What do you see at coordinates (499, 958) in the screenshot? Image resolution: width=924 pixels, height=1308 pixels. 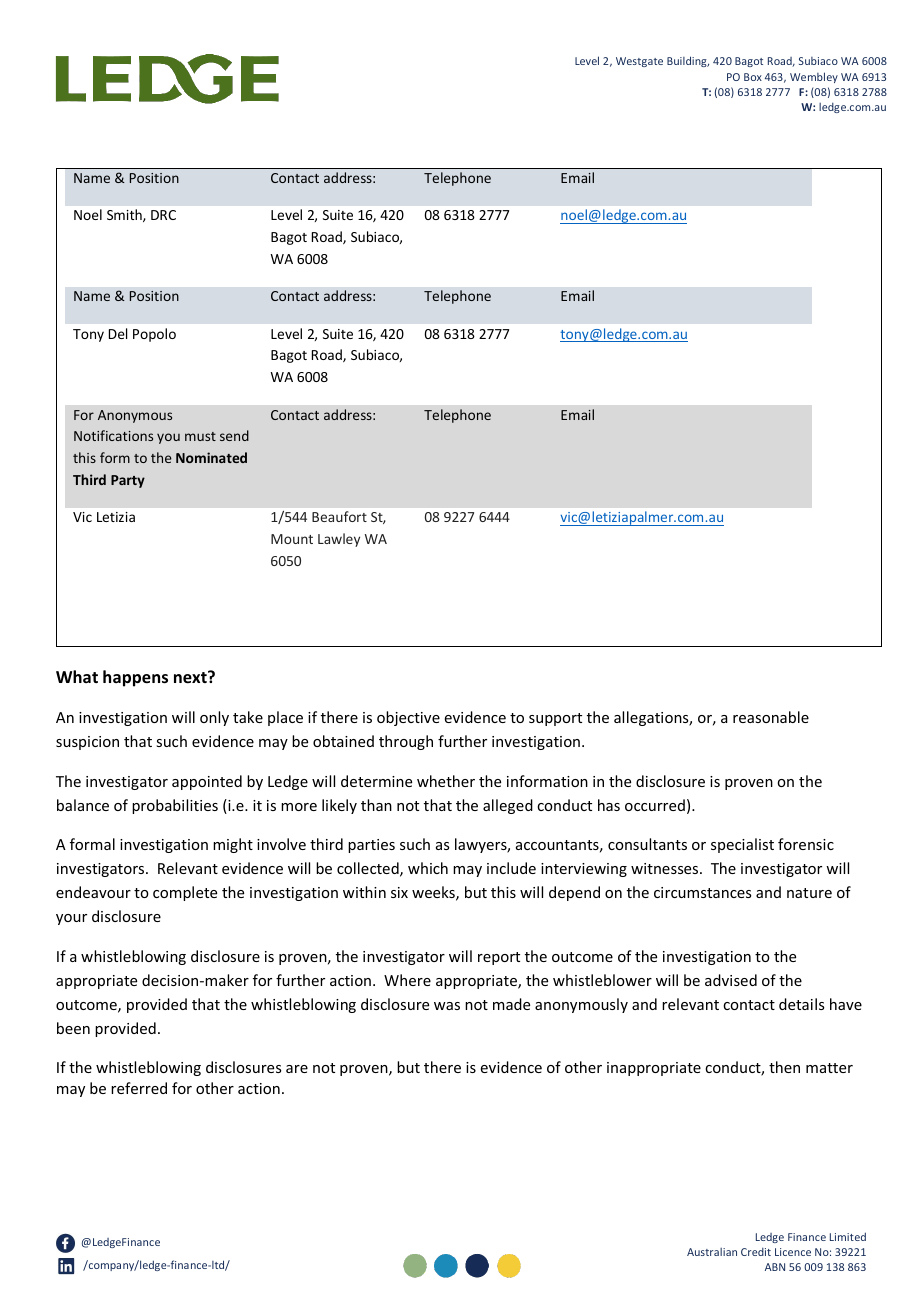 I see `report` at bounding box center [499, 958].
